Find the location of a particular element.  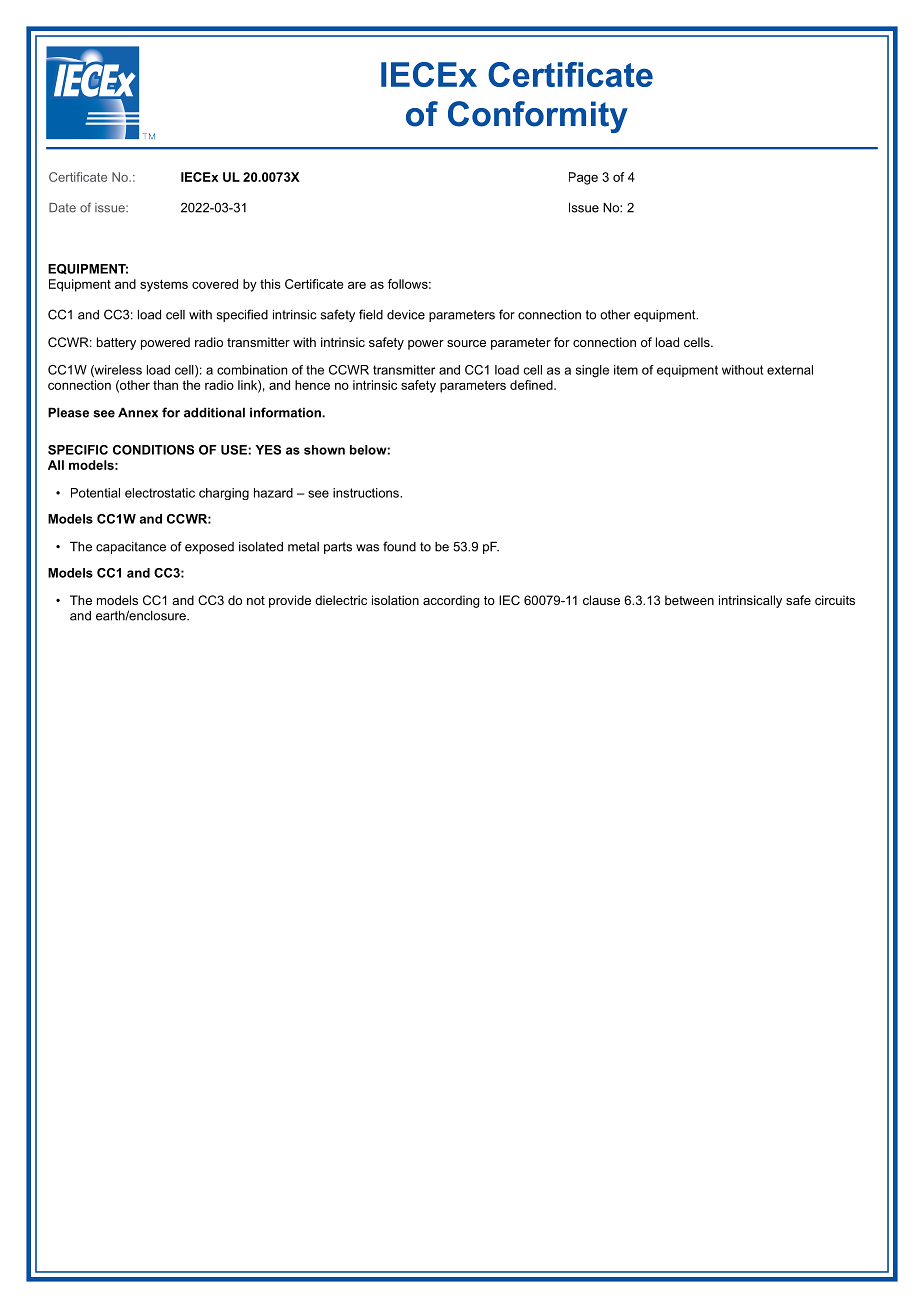

source is located at coordinates (466, 343).
